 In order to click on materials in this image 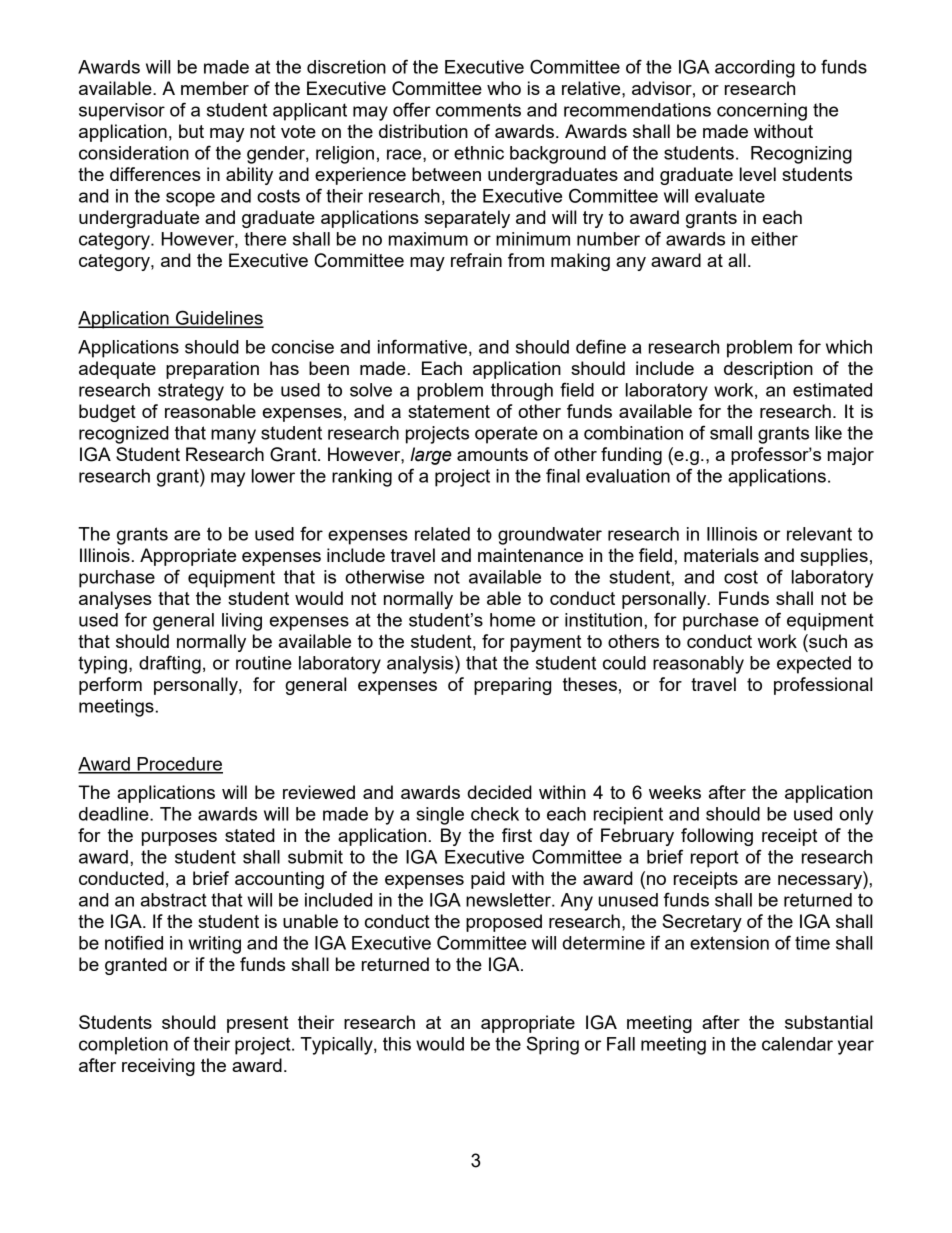, I will do `click(721, 555)`.
